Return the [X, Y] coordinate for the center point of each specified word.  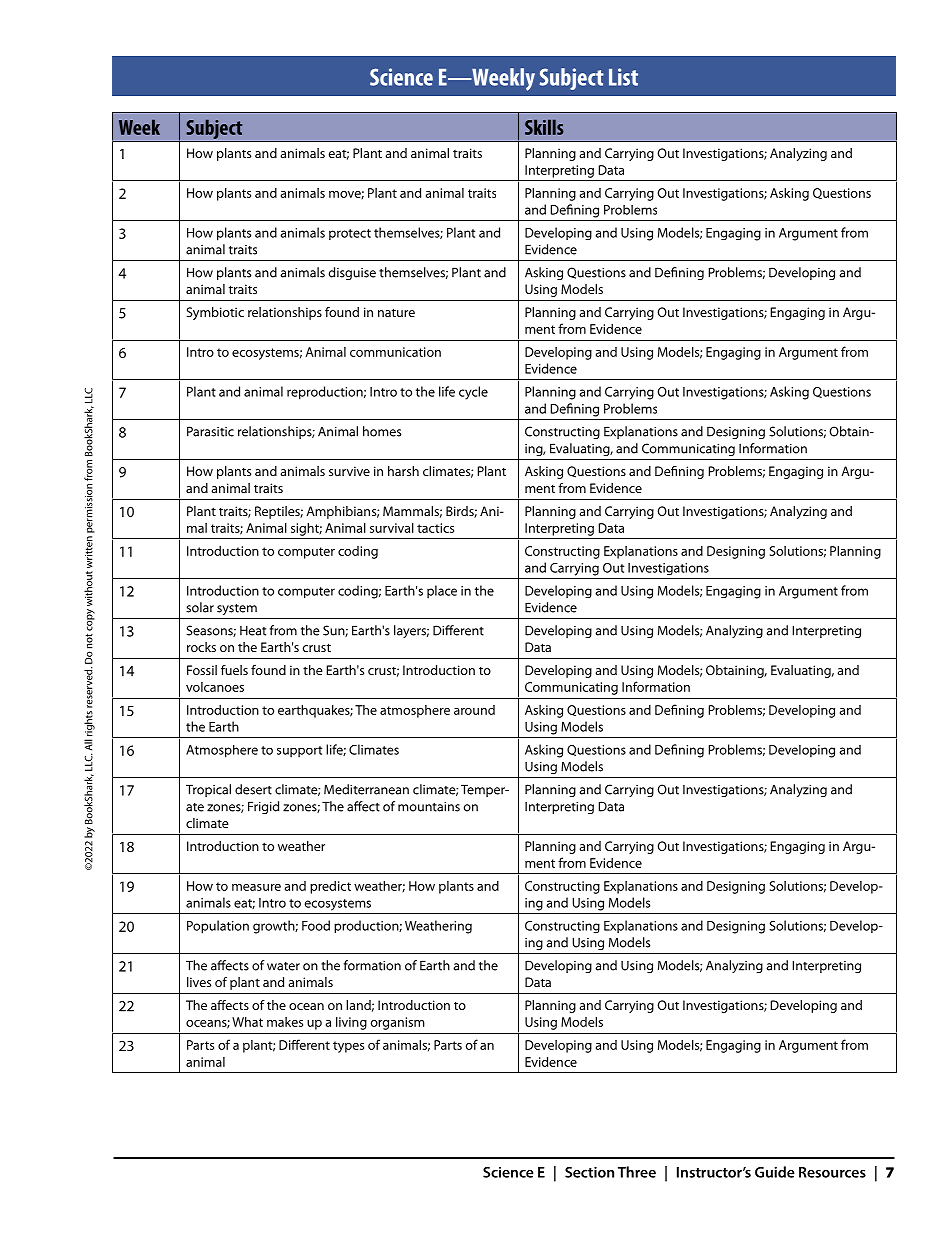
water [283, 966]
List [623, 77]
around [474, 710]
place [442, 592]
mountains [429, 807]
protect [350, 234]
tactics [435, 528]
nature [396, 312]
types [348, 1047]
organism [398, 1023]
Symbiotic [215, 313]
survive [349, 471]
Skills [544, 127]
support [299, 752]
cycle [473, 393]
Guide [775, 1172]
